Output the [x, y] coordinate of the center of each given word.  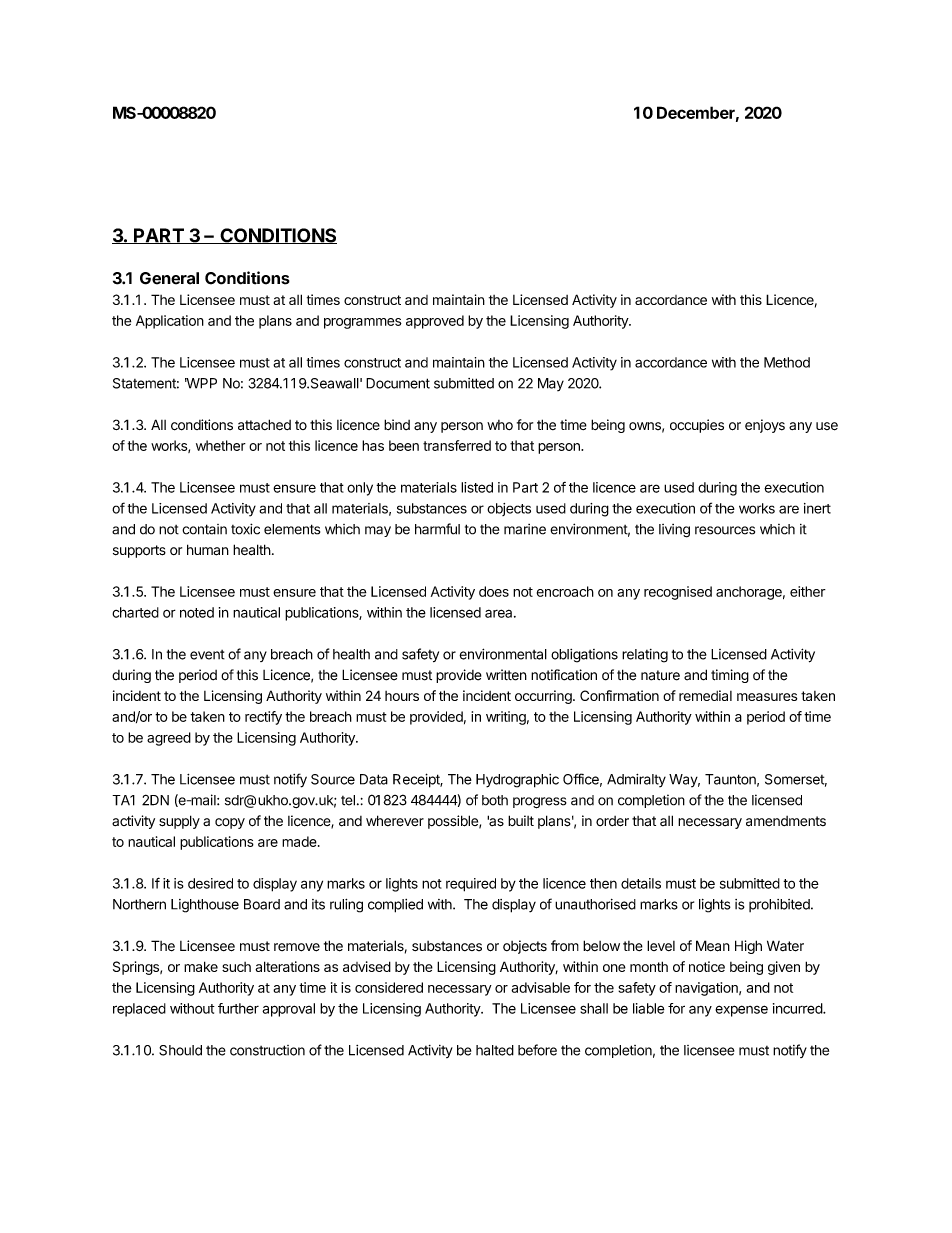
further [238, 1008]
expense [741, 1011]
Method [787, 362]
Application [170, 322]
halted [495, 1050]
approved [435, 322]
